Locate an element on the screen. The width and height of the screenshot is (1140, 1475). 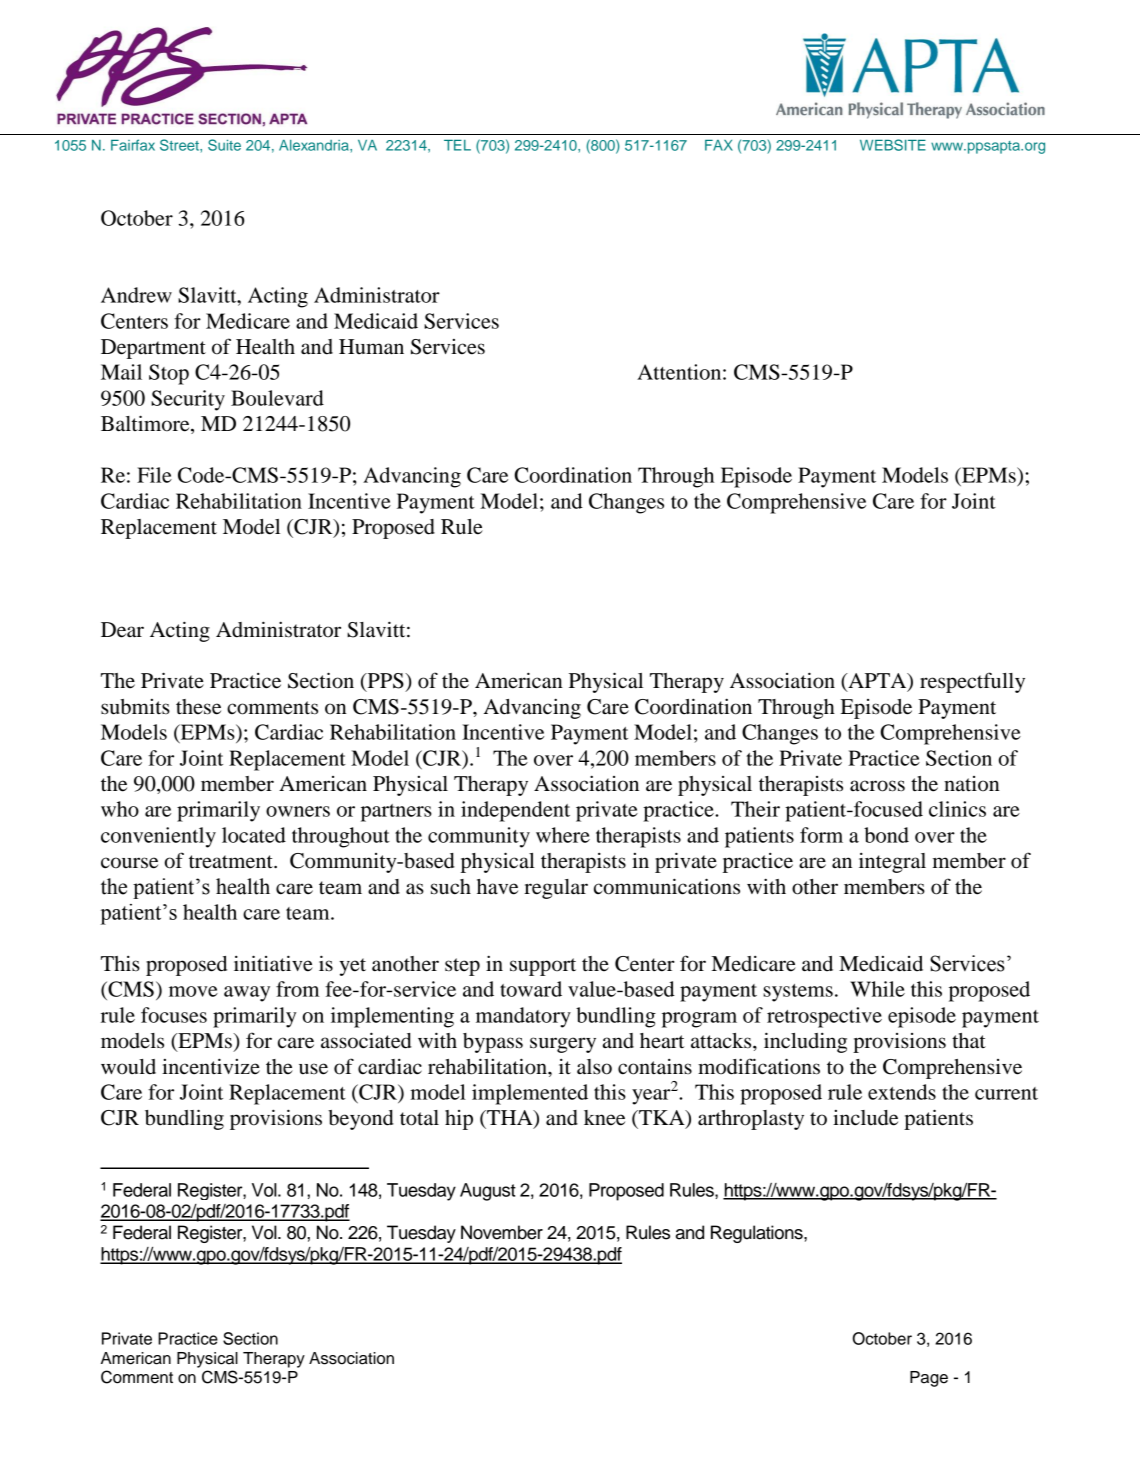
TEL is located at coordinates (457, 145).
